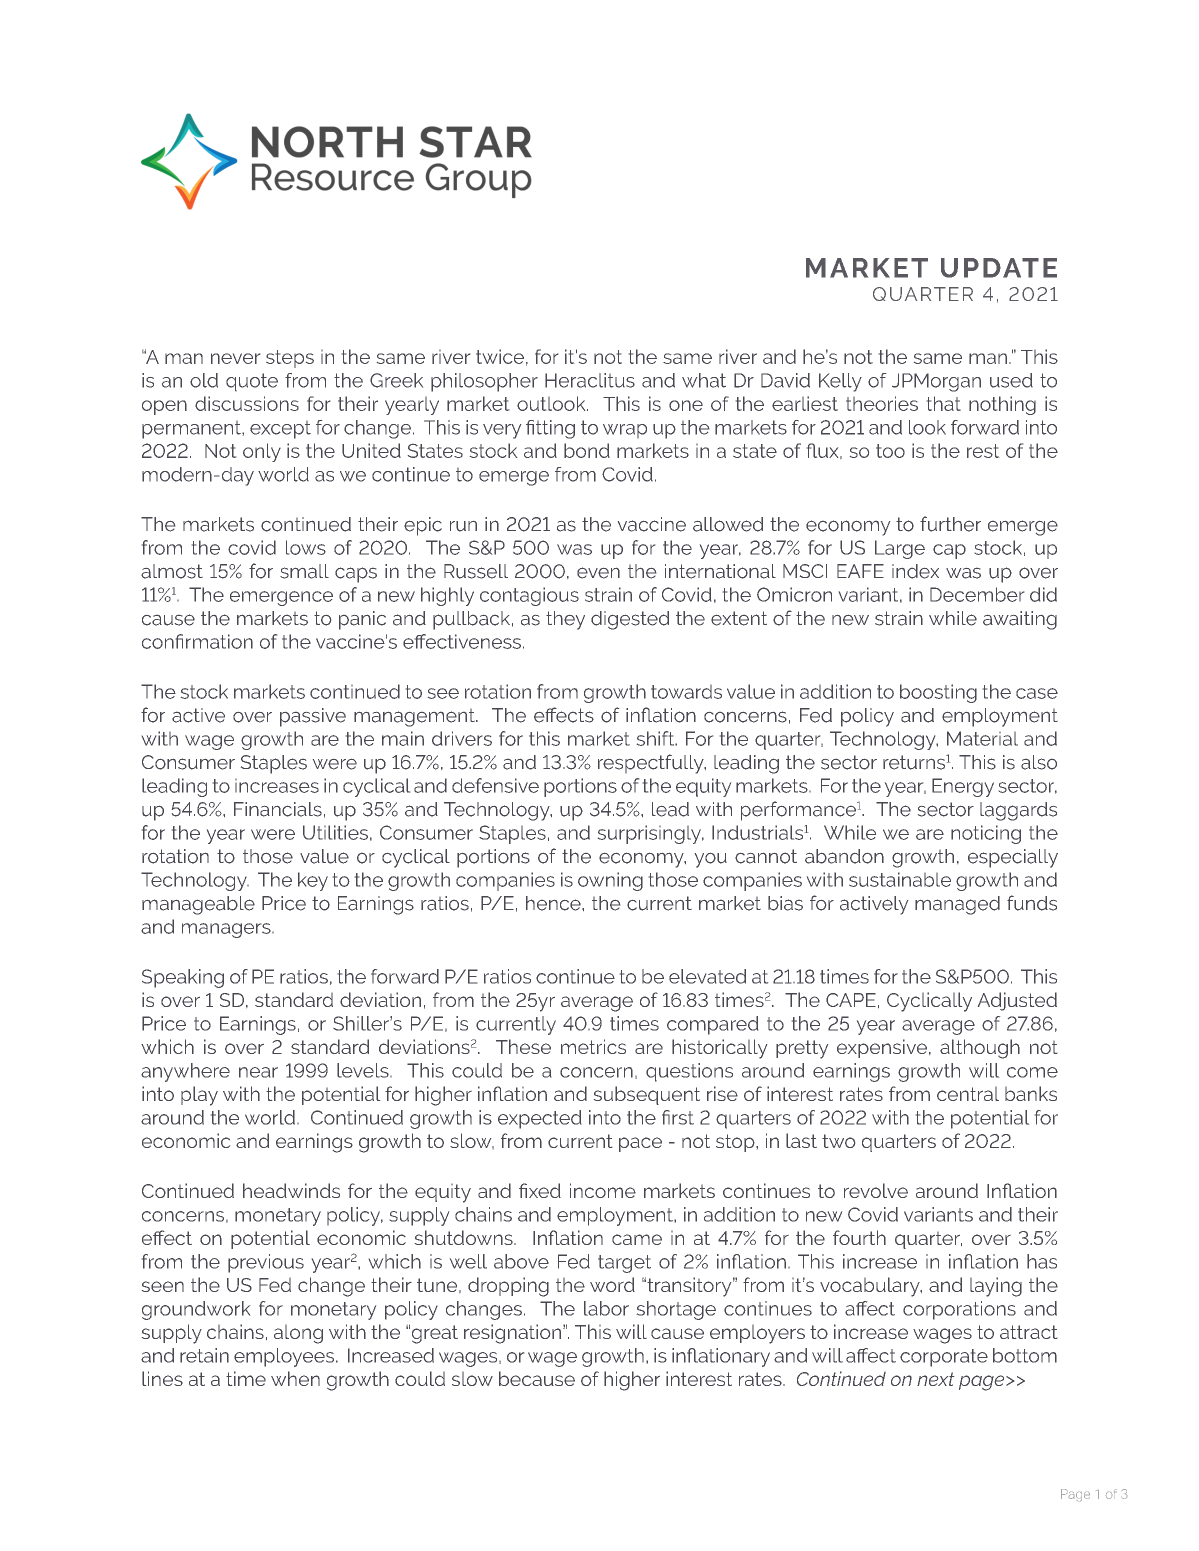  Describe the element at coordinates (598, 573) in the screenshot. I see `even` at that location.
